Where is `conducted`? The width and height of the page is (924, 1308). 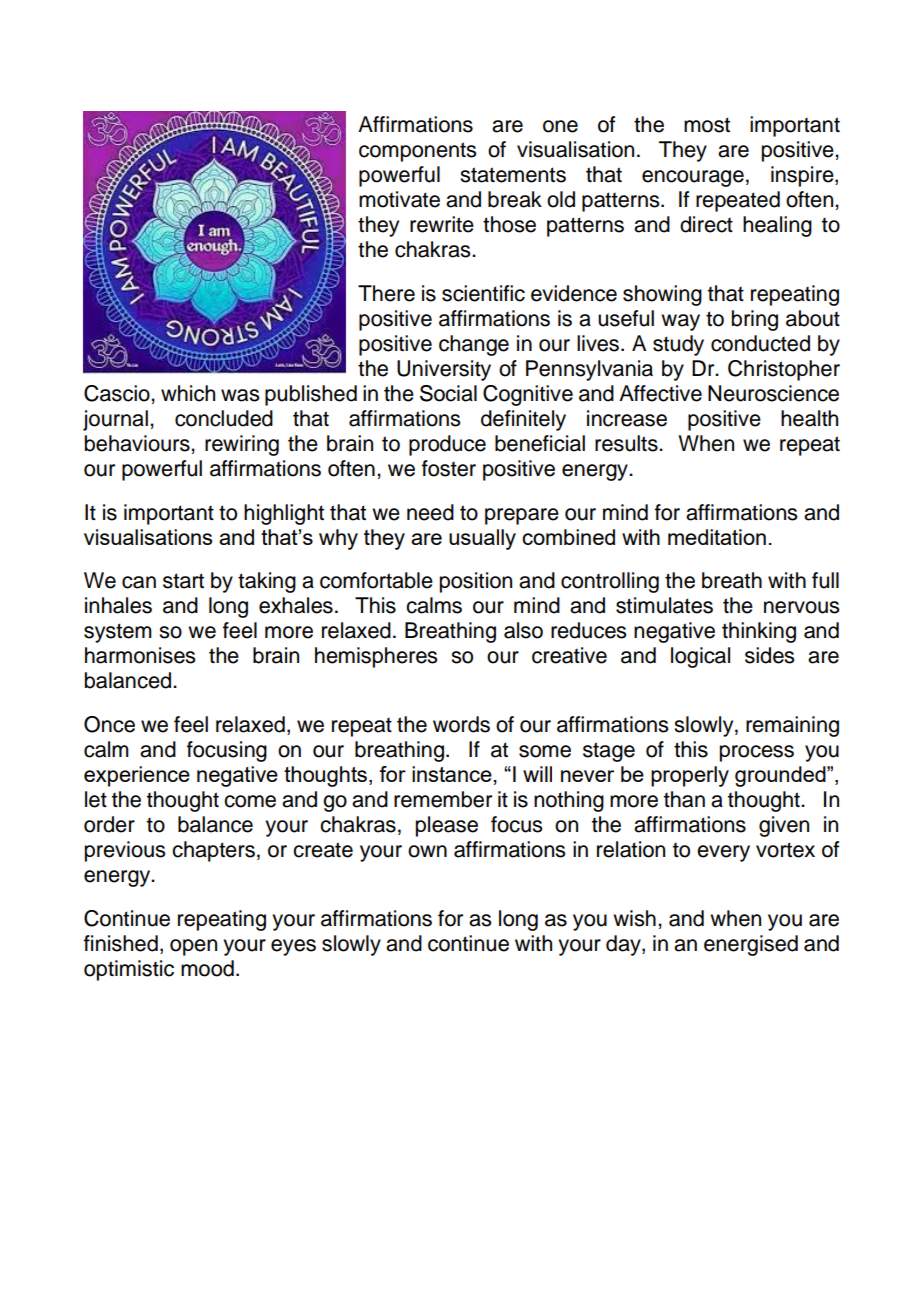 conducted is located at coordinates (760, 343).
